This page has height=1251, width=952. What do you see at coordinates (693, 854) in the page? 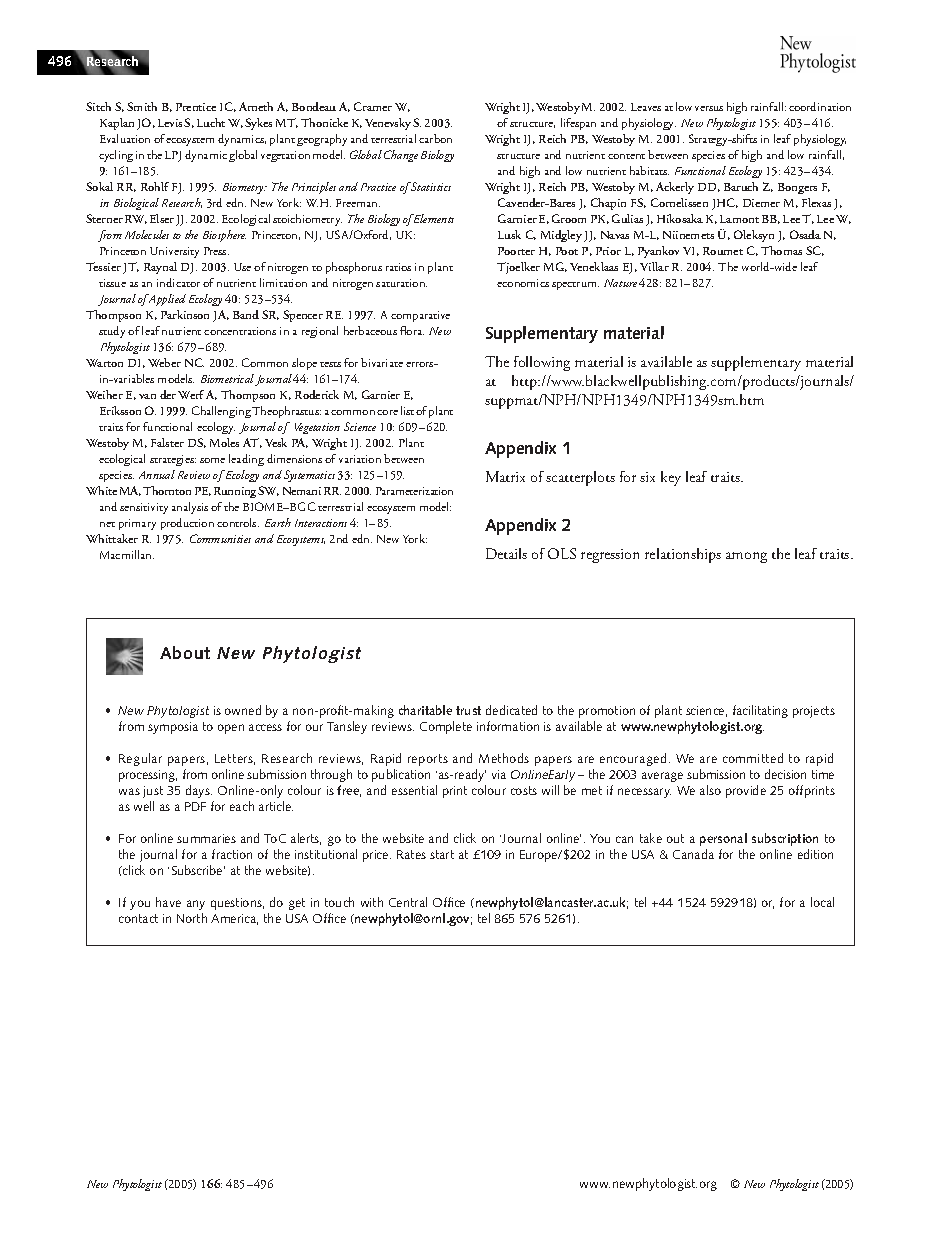
I see `Canada` at bounding box center [693, 854].
